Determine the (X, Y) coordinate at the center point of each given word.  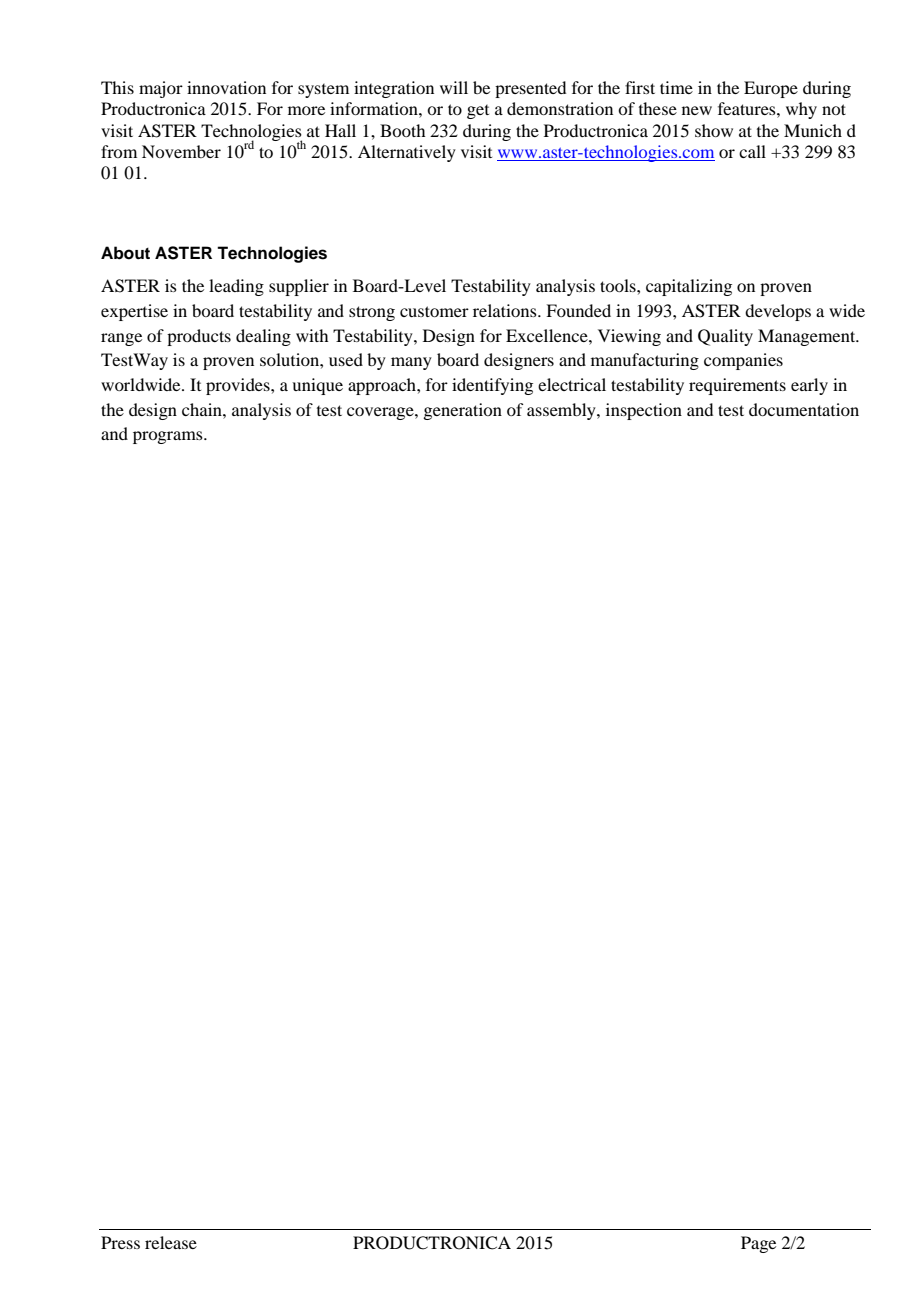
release (171, 1242)
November (181, 151)
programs (169, 437)
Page (758, 1244)
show (714, 130)
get (478, 112)
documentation (804, 409)
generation (462, 411)
